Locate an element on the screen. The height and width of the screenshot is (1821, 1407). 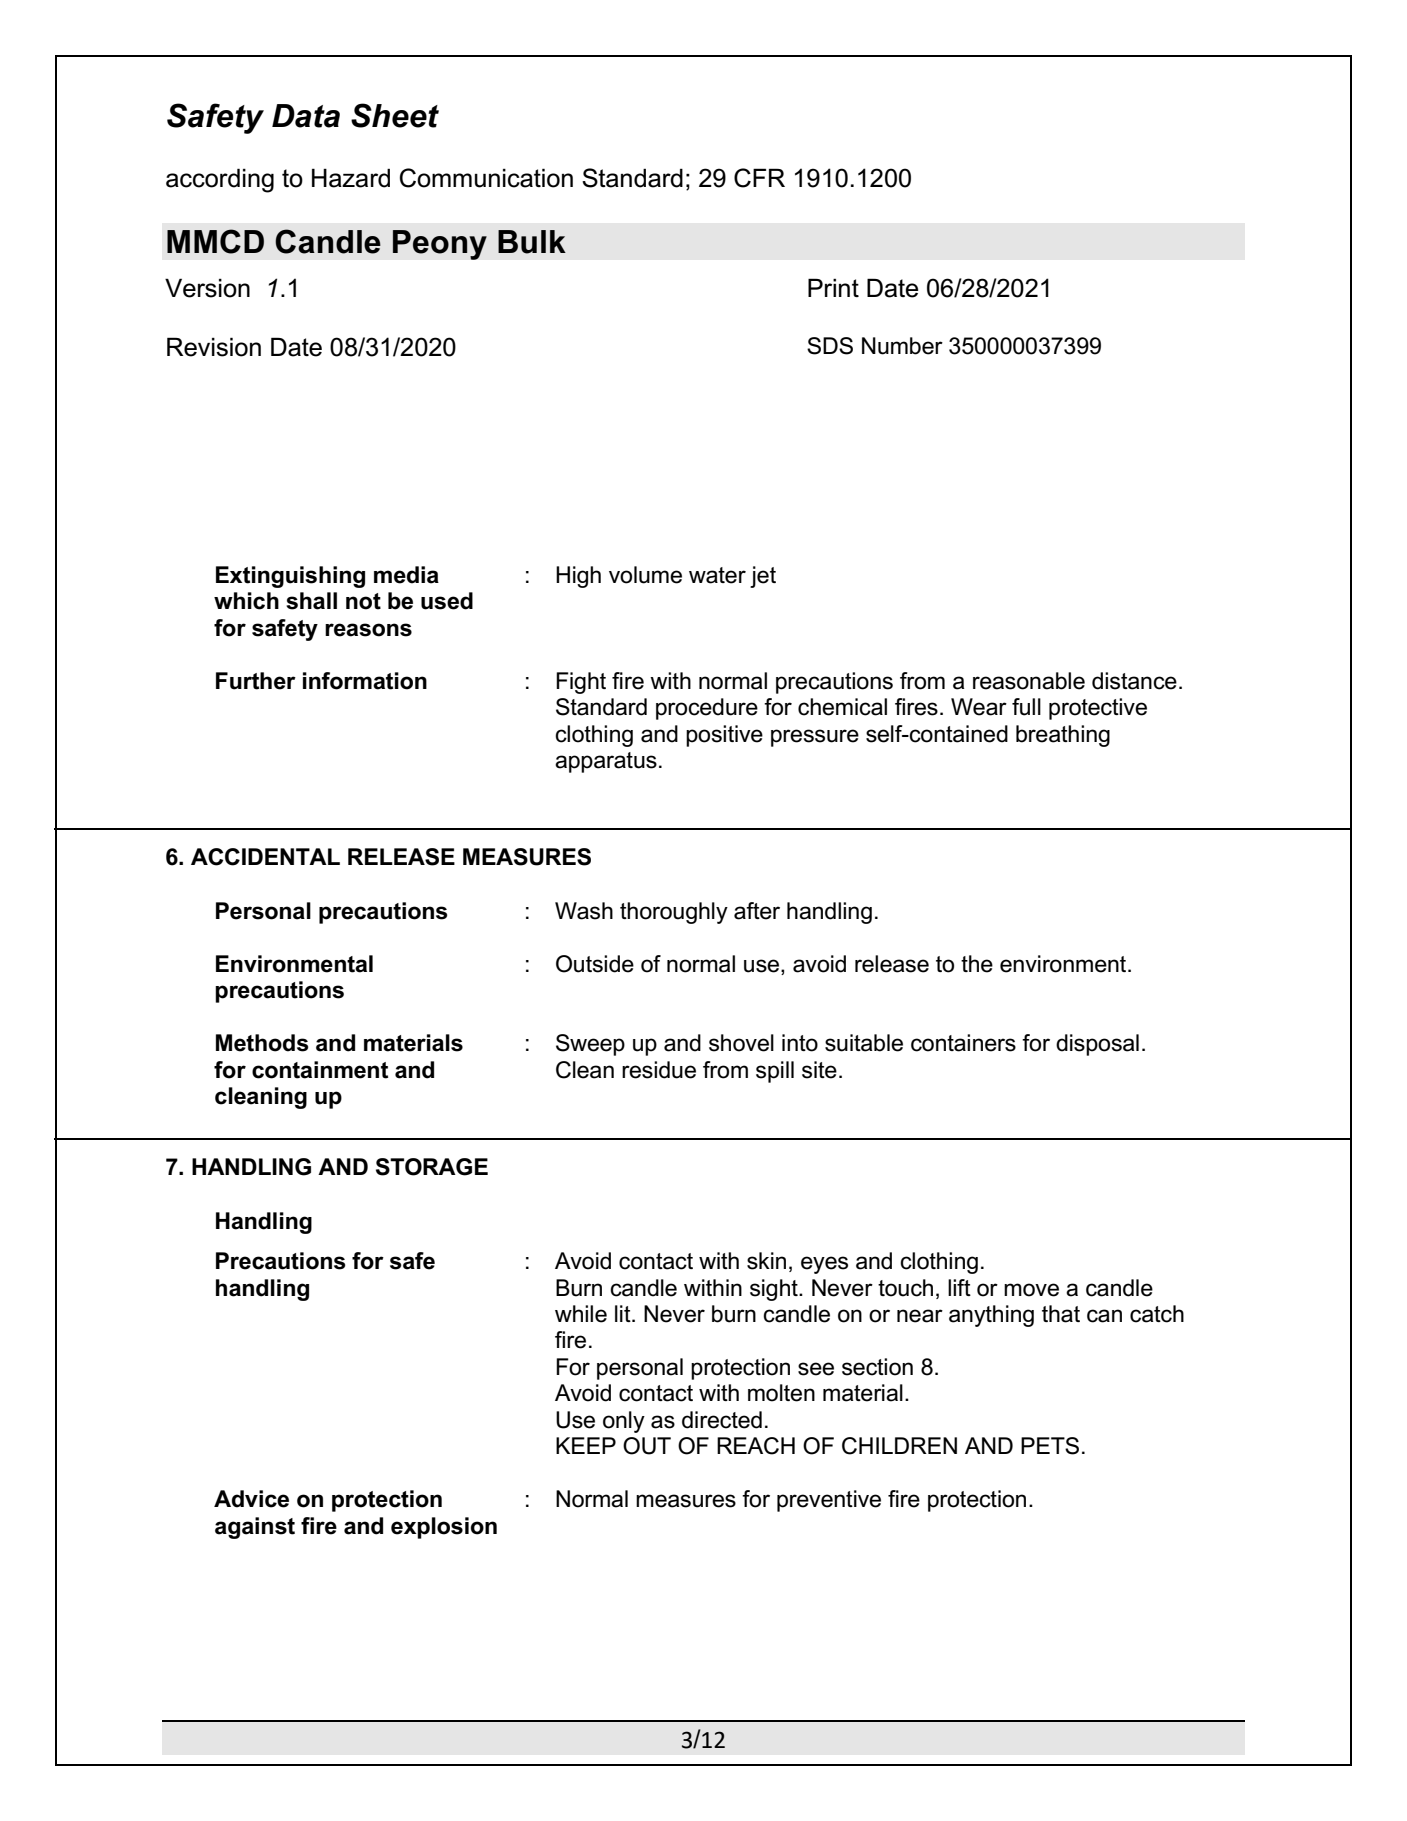
CFR is located at coordinates (759, 178).
